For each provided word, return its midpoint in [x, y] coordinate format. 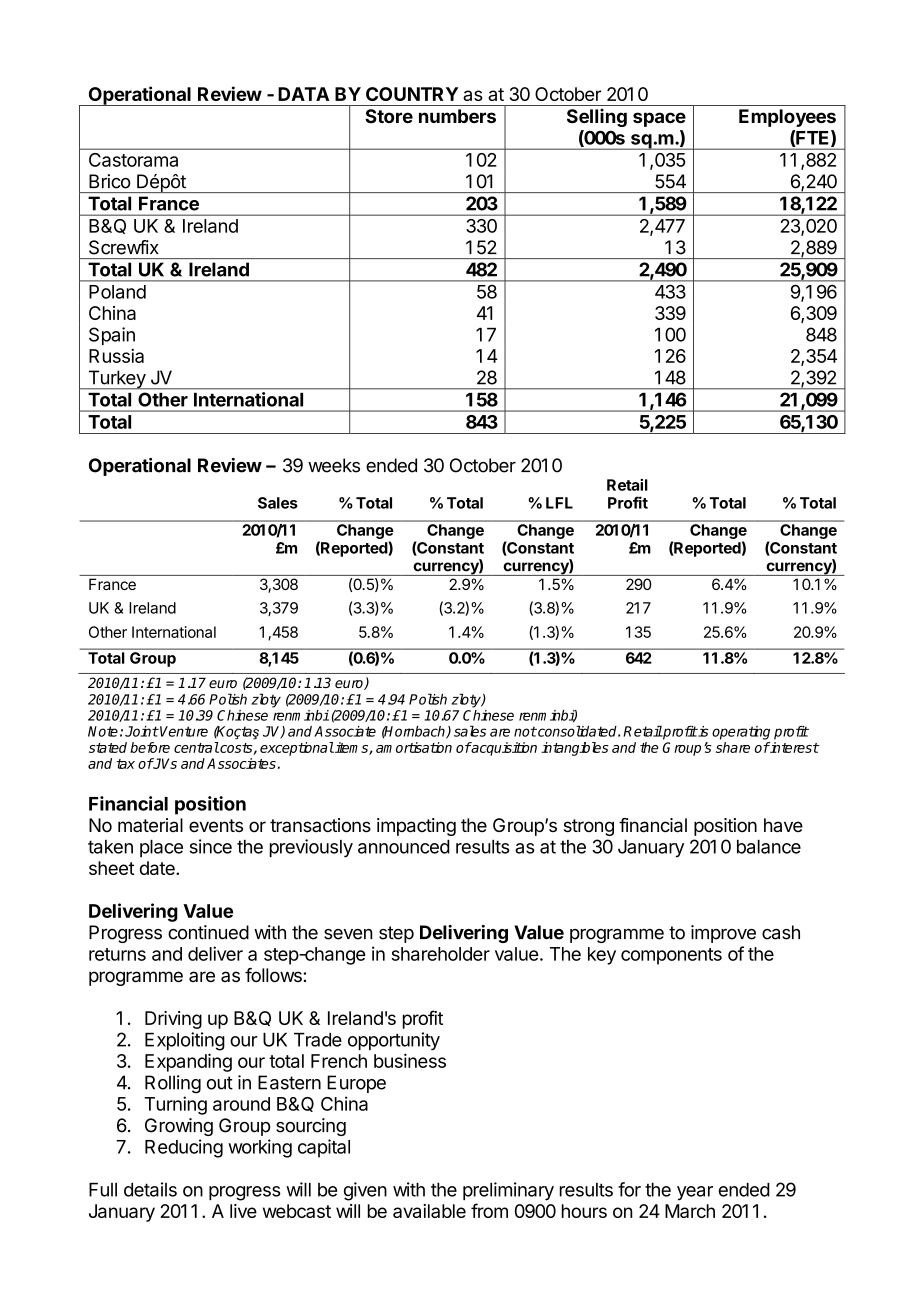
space [659, 119]
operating [741, 733]
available [429, 1211]
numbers [457, 116]
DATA [303, 94]
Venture [184, 731]
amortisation [414, 747]
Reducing [184, 1148]
